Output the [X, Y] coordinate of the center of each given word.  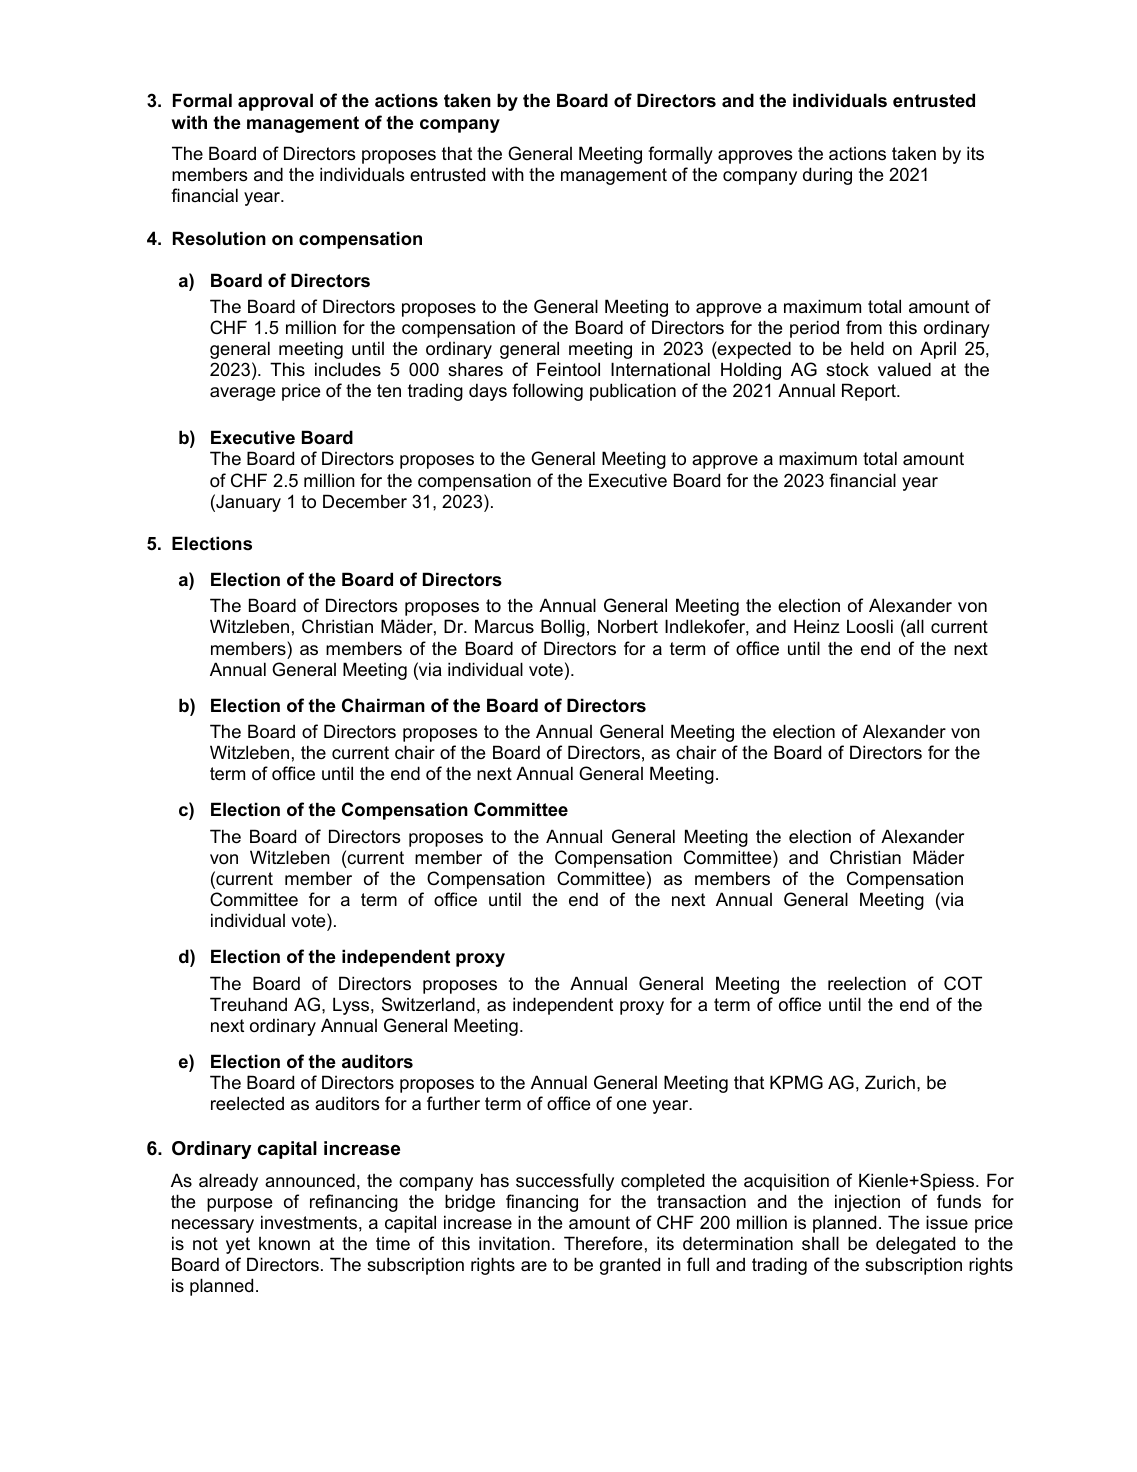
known [284, 1243]
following [547, 392]
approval [275, 102]
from [864, 327]
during [827, 176]
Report [870, 392]
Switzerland [428, 1004]
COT [963, 983]
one [631, 1105]
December [365, 501]
